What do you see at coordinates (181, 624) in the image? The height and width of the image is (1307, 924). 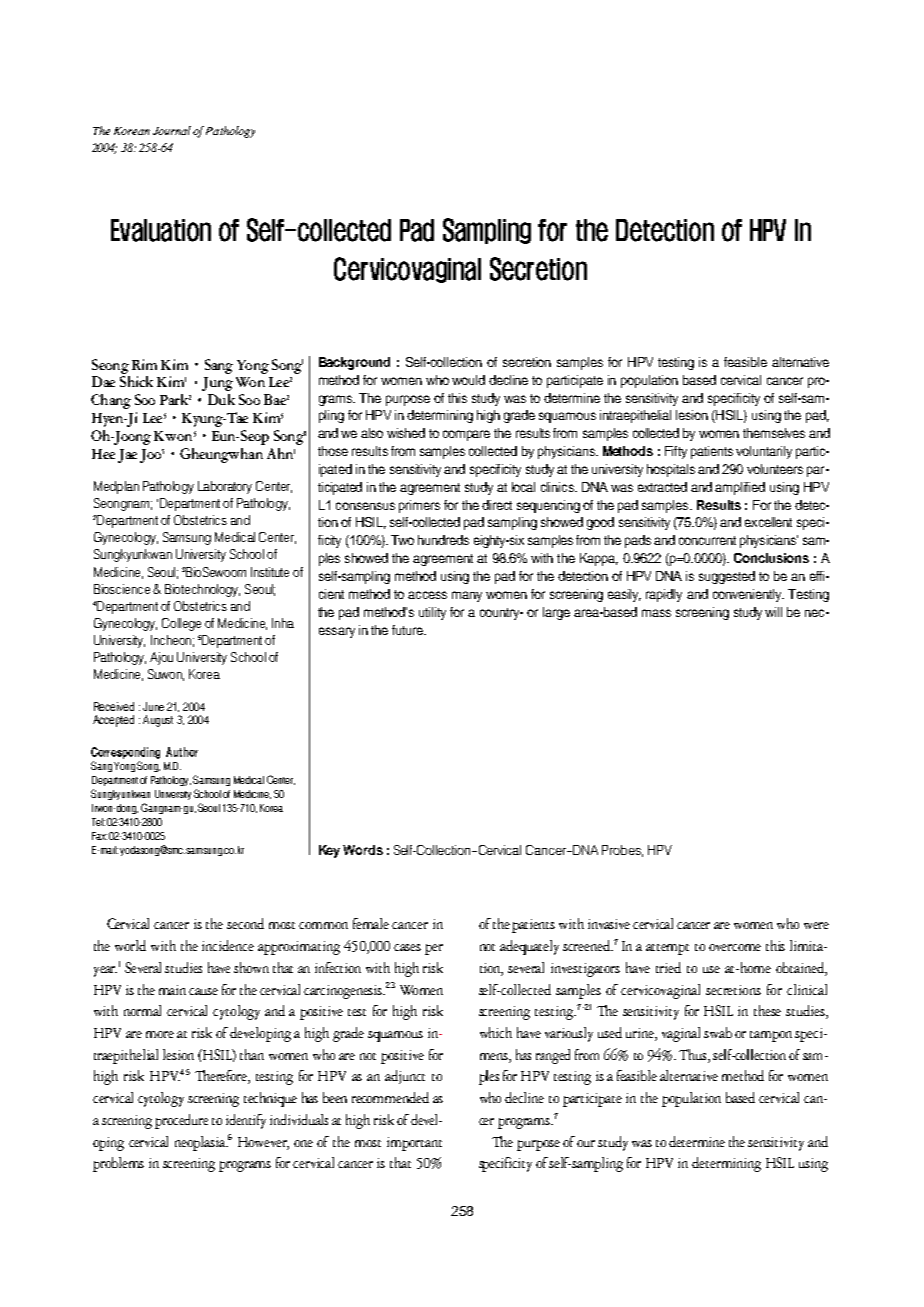 I see `College` at bounding box center [181, 624].
